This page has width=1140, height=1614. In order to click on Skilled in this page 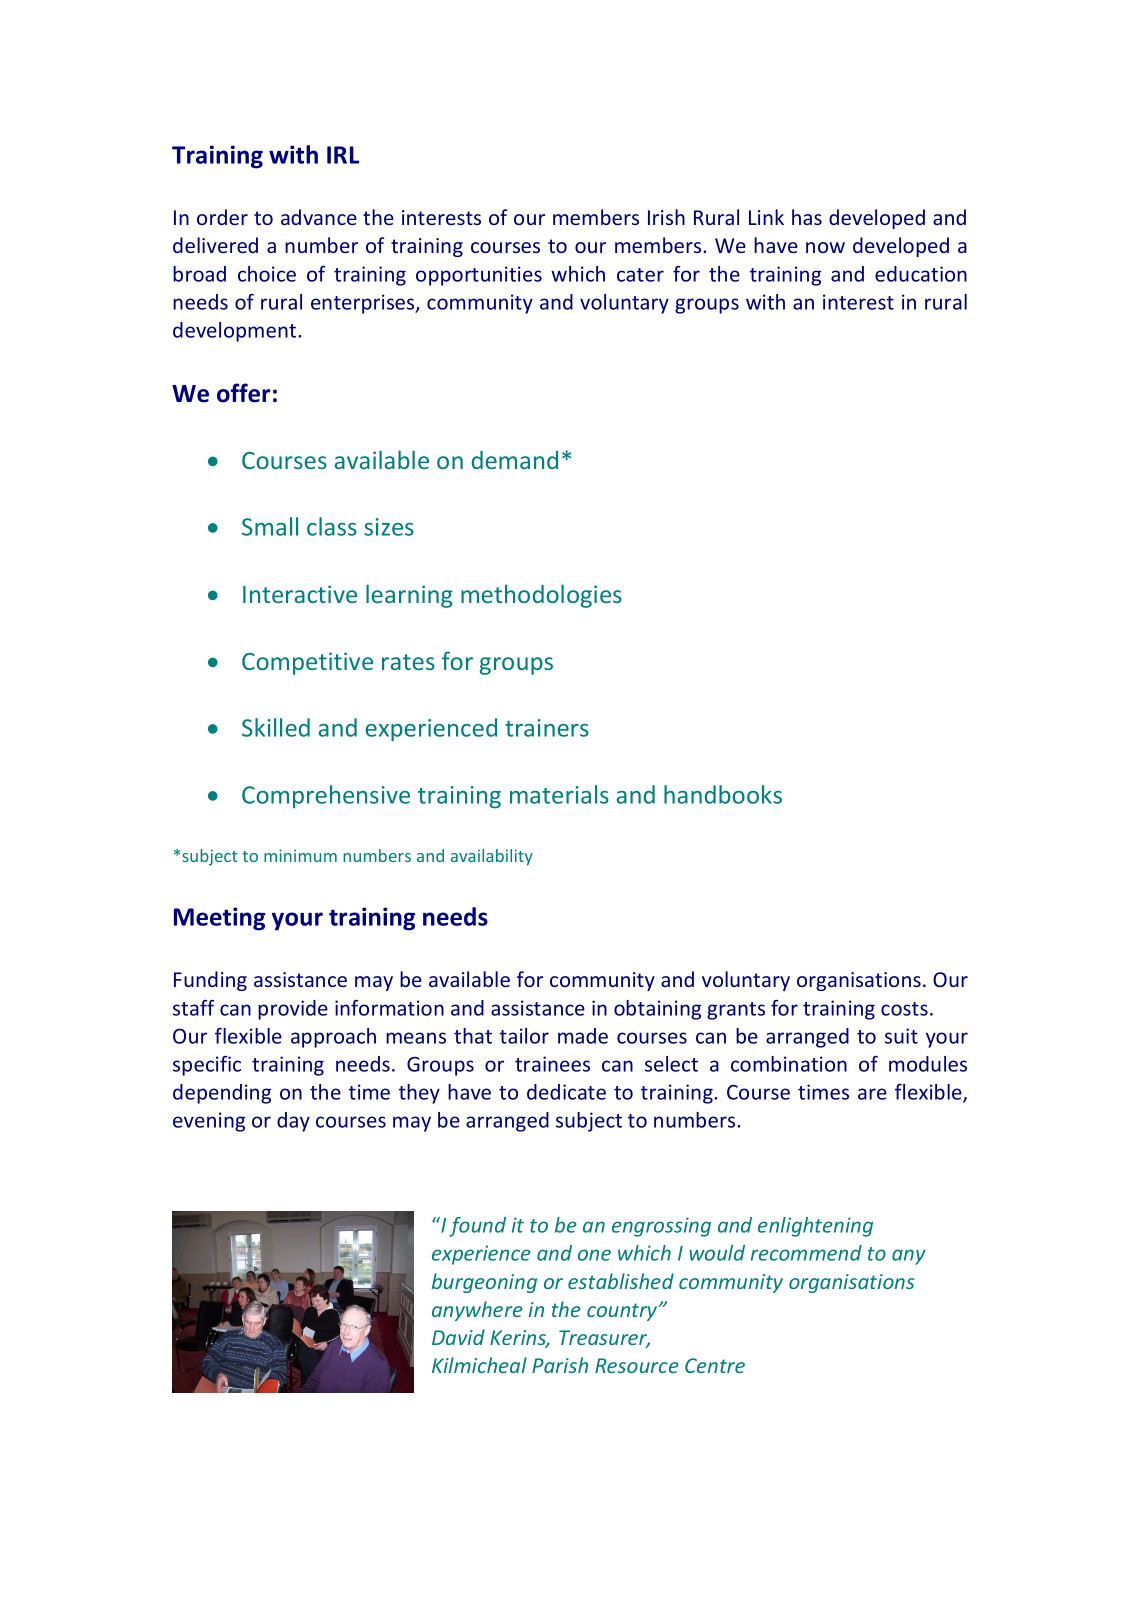, I will do `click(276, 727)`.
